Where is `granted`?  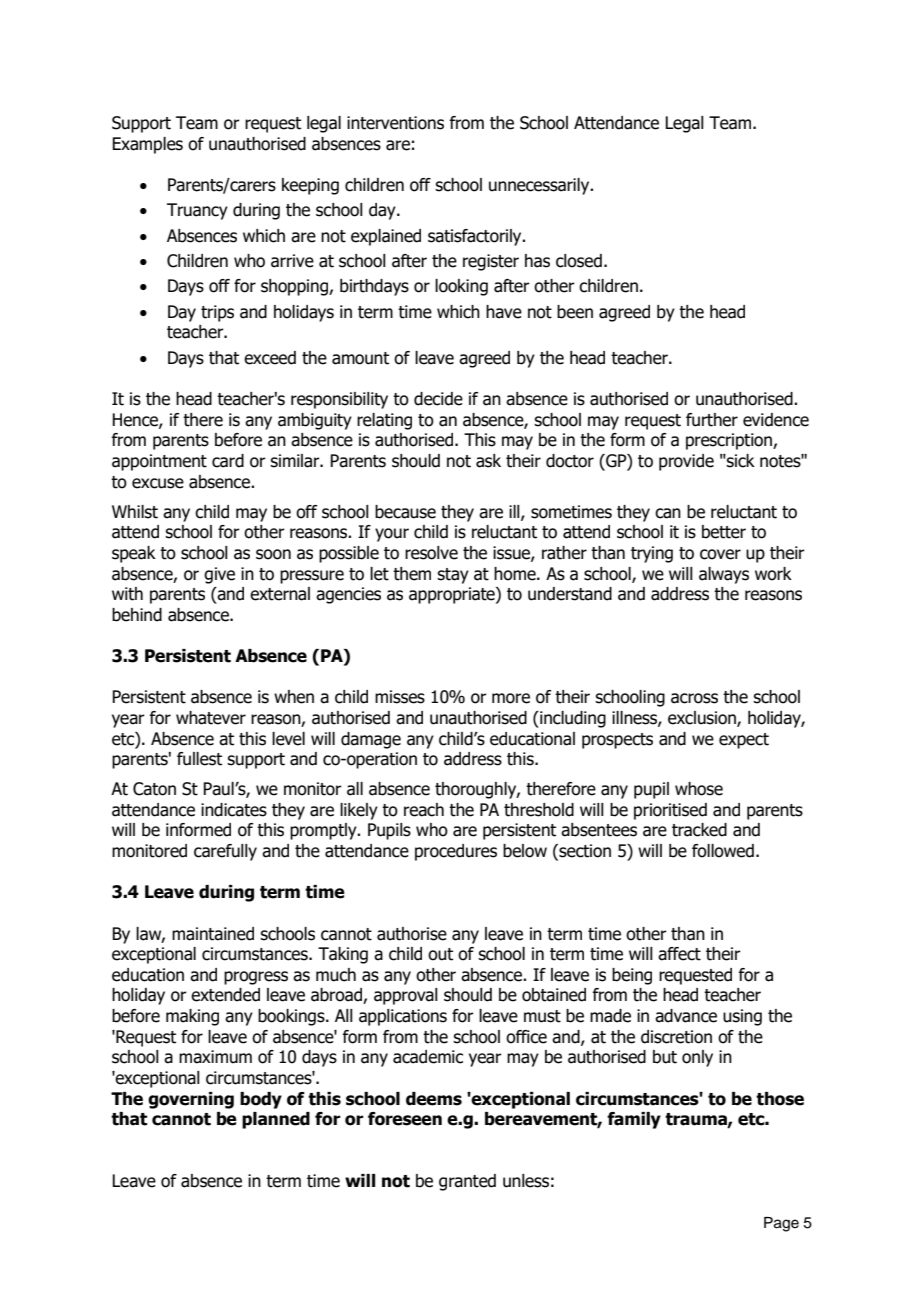
granted is located at coordinates (467, 1182).
